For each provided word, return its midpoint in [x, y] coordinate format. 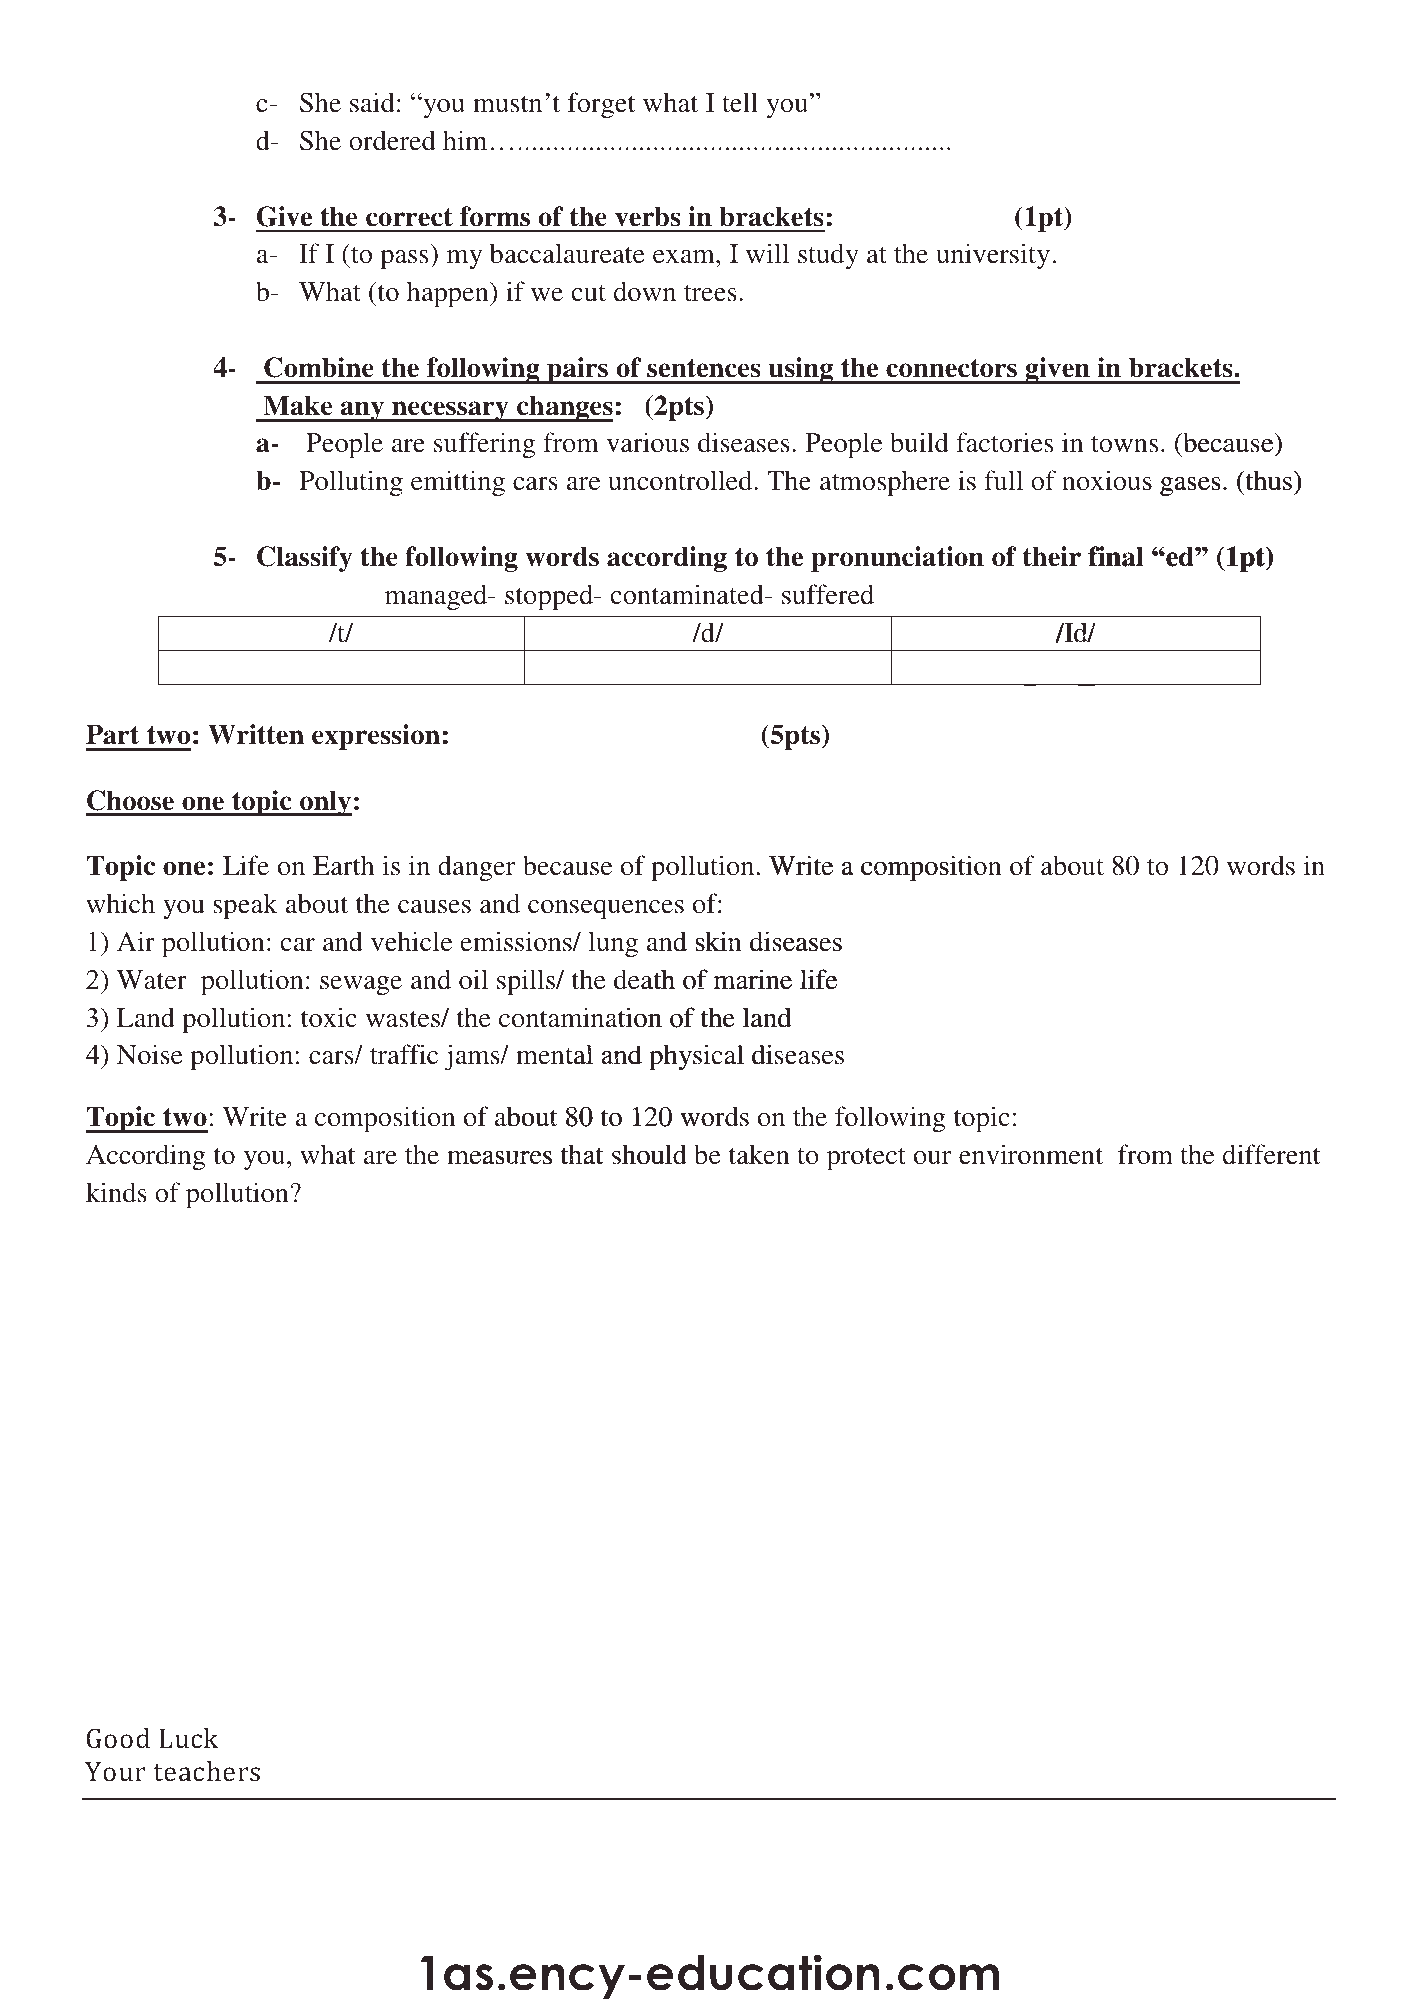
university [993, 256]
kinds [116, 1192]
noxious [1107, 480]
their [1052, 556]
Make [298, 405]
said [372, 102]
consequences [606, 909]
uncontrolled [681, 480]
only [325, 803]
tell [740, 102]
